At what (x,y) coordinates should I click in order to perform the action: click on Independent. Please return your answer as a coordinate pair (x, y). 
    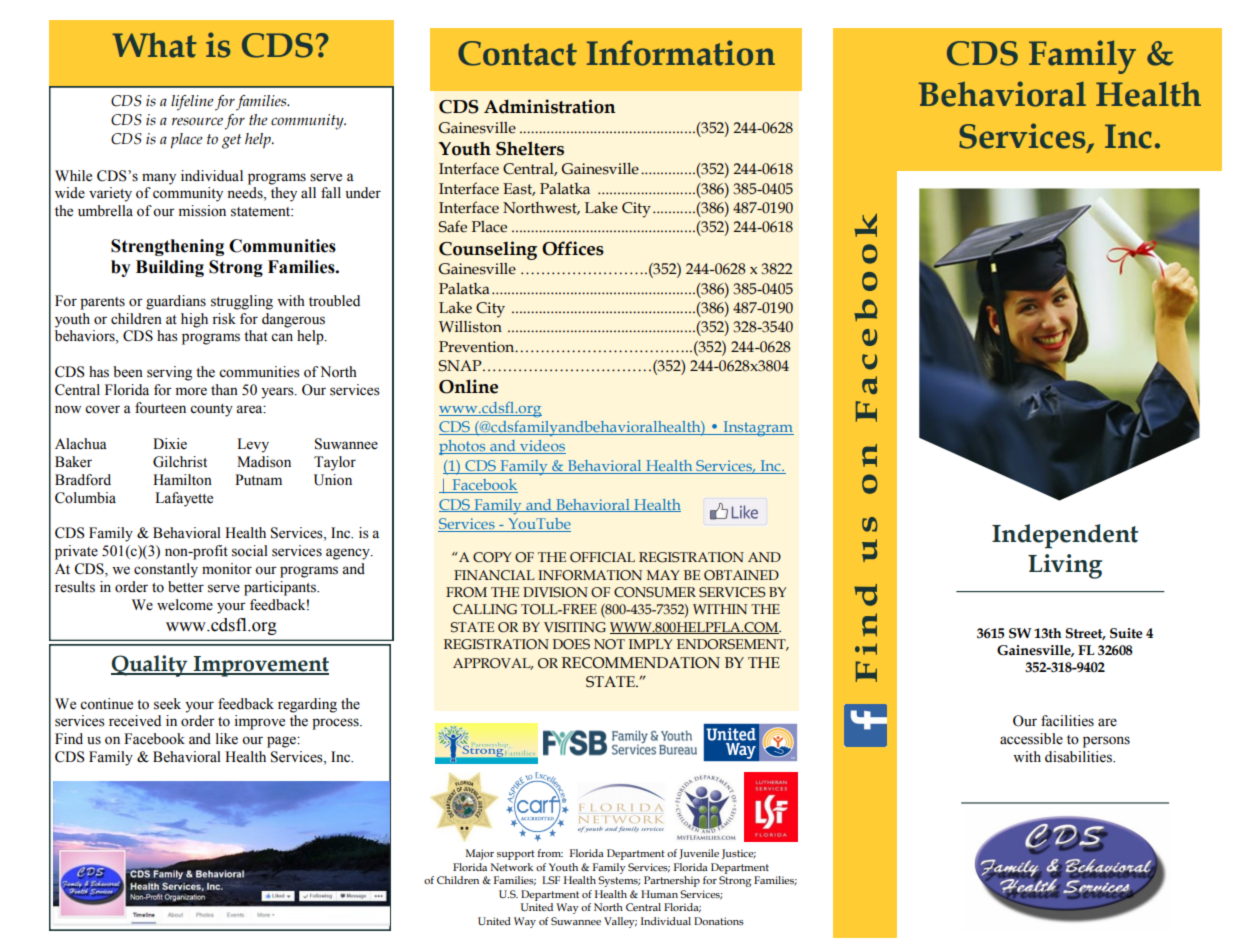
    Looking at the image, I should click on (1065, 536).
